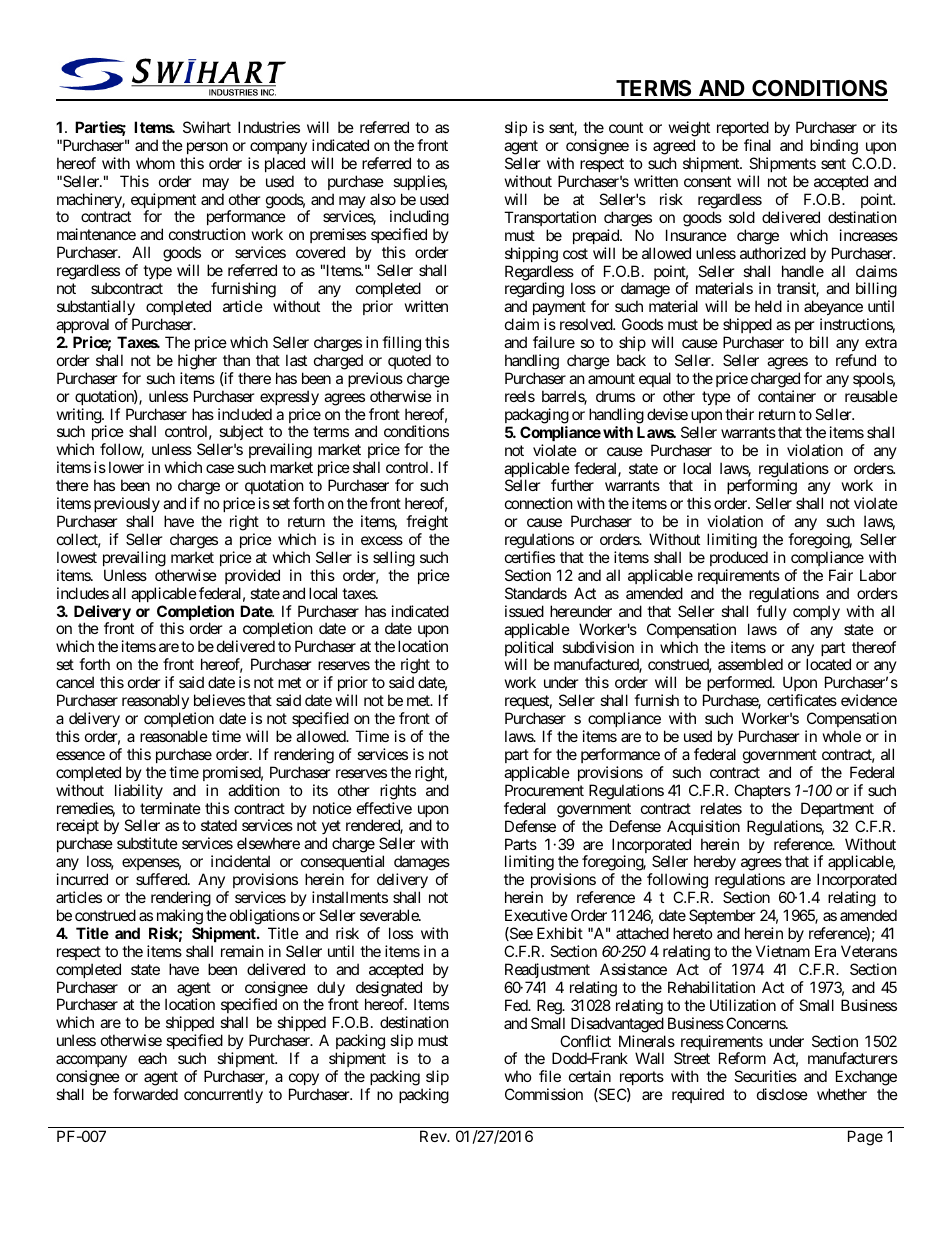 The height and width of the image is (1233, 952). I want to click on issued, so click(524, 611).
